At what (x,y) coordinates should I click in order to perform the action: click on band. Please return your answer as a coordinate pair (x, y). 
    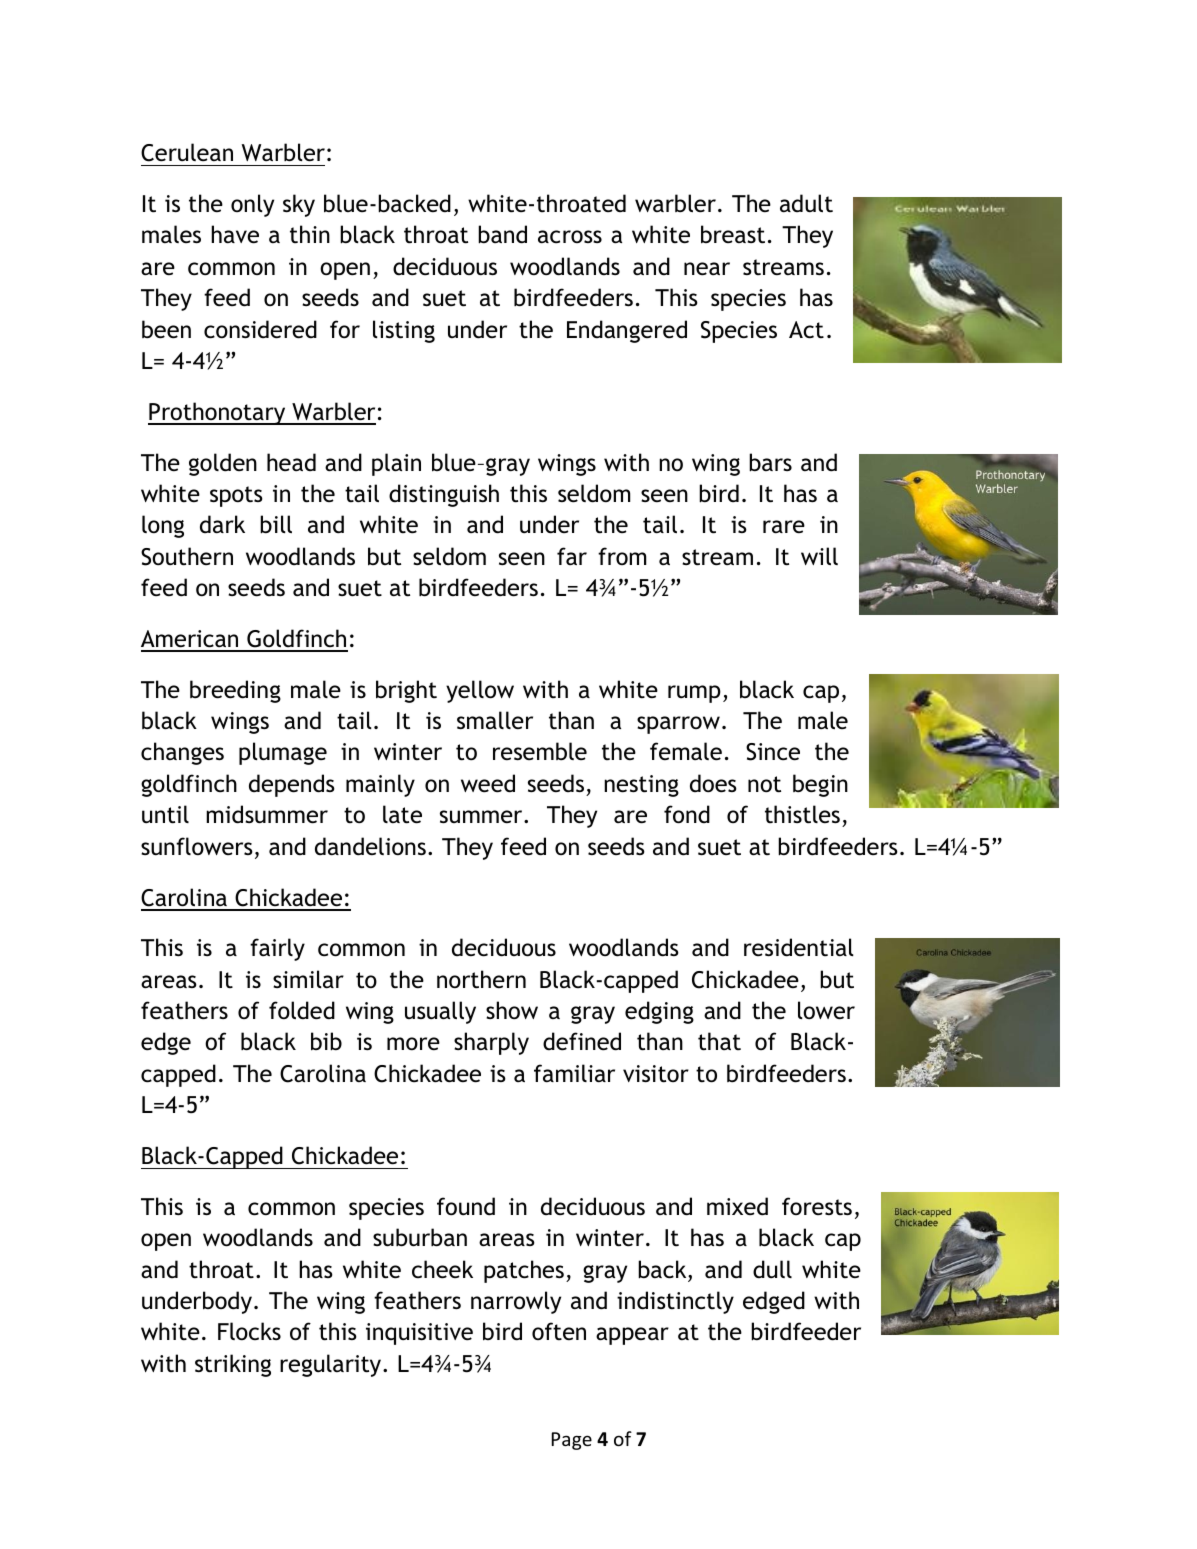
    Looking at the image, I should click on (502, 234).
